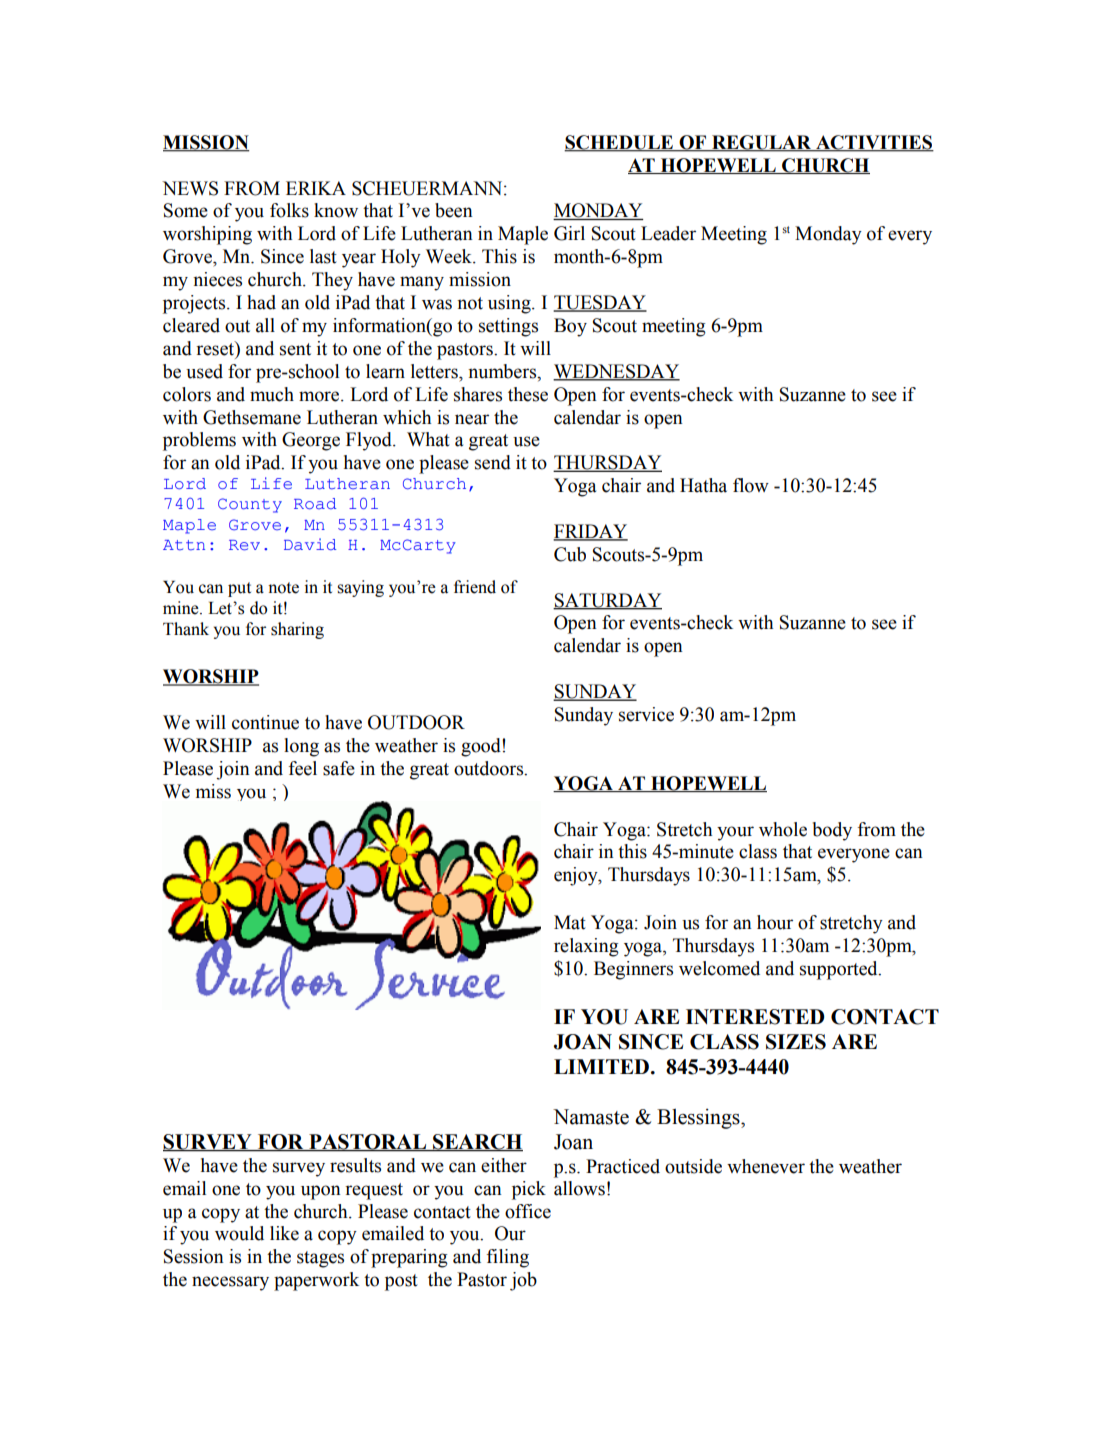 The image size is (1107, 1433). What do you see at coordinates (265, 722) in the document?
I see `continue` at bounding box center [265, 722].
